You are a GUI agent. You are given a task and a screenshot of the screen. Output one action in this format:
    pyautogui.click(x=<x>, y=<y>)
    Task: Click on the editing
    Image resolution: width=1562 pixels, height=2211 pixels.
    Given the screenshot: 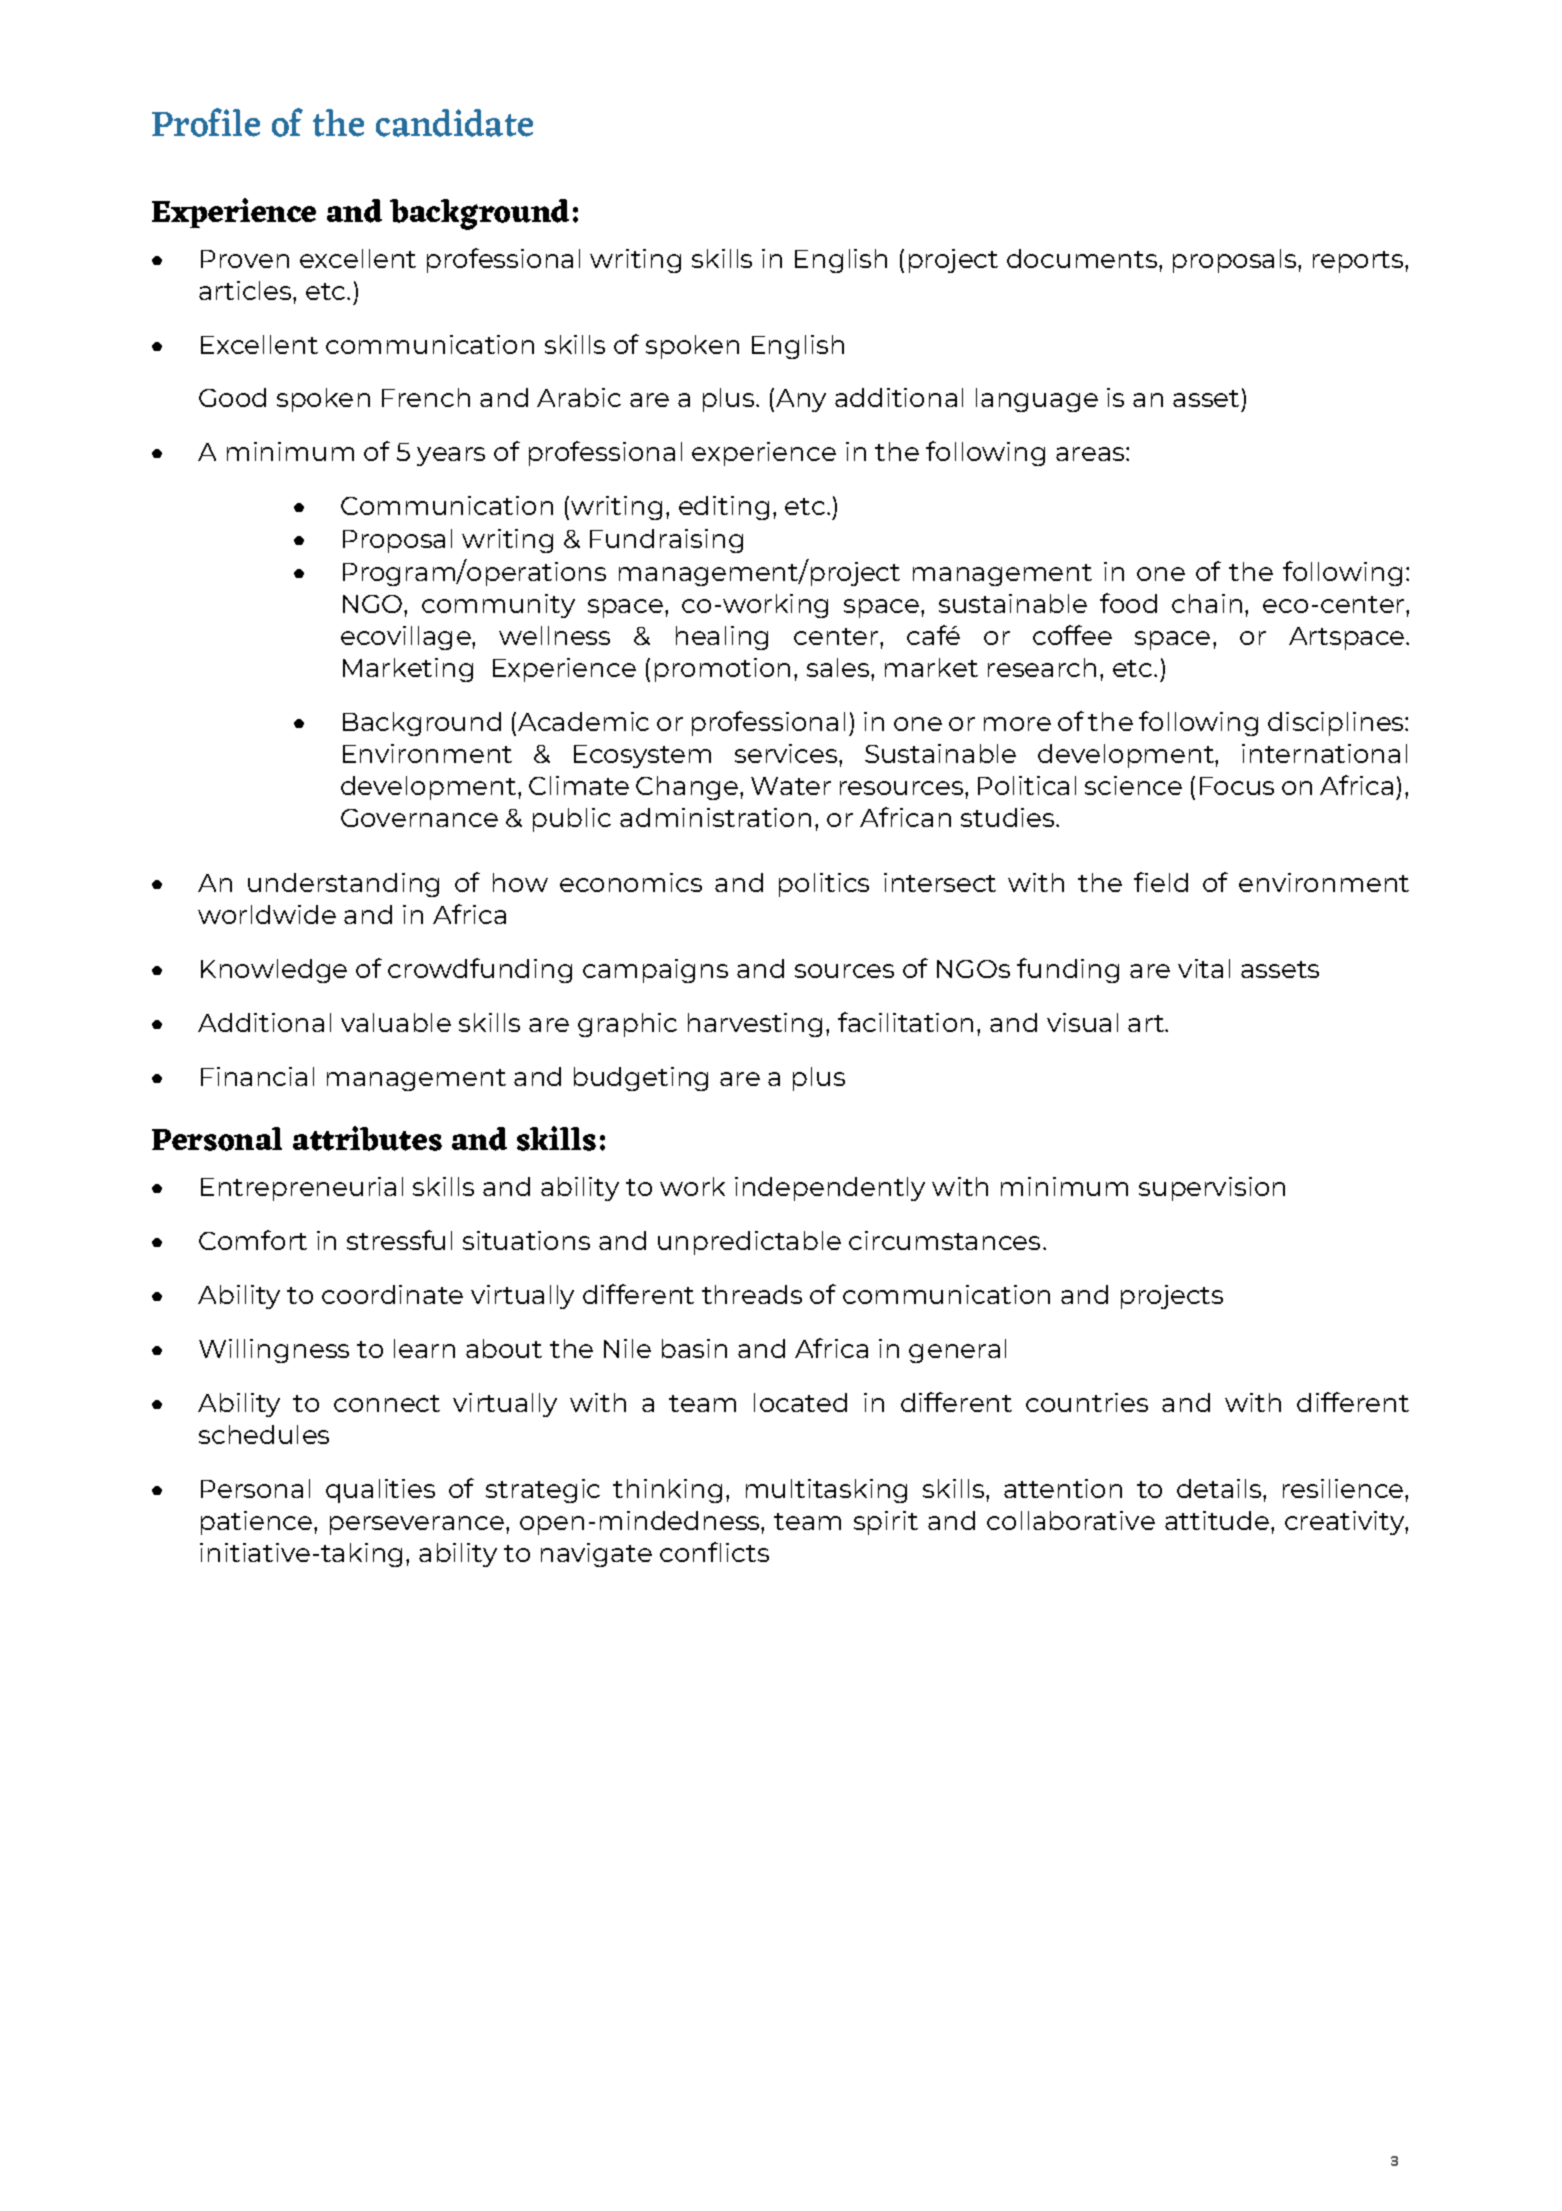 What is the action you would take?
    pyautogui.click(x=724, y=508)
